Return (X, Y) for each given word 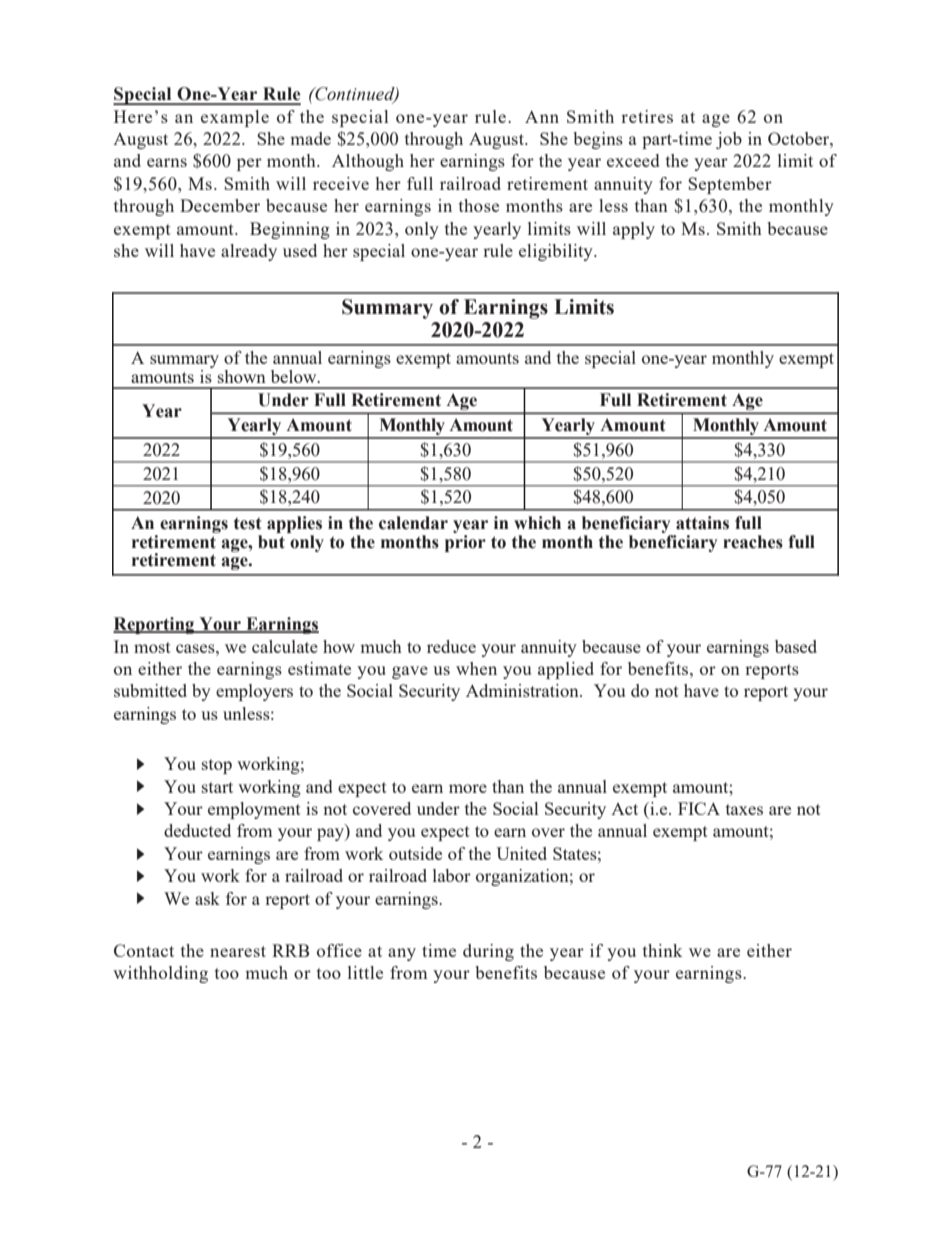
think (662, 950)
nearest (238, 951)
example (235, 118)
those (479, 205)
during (488, 952)
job (729, 140)
